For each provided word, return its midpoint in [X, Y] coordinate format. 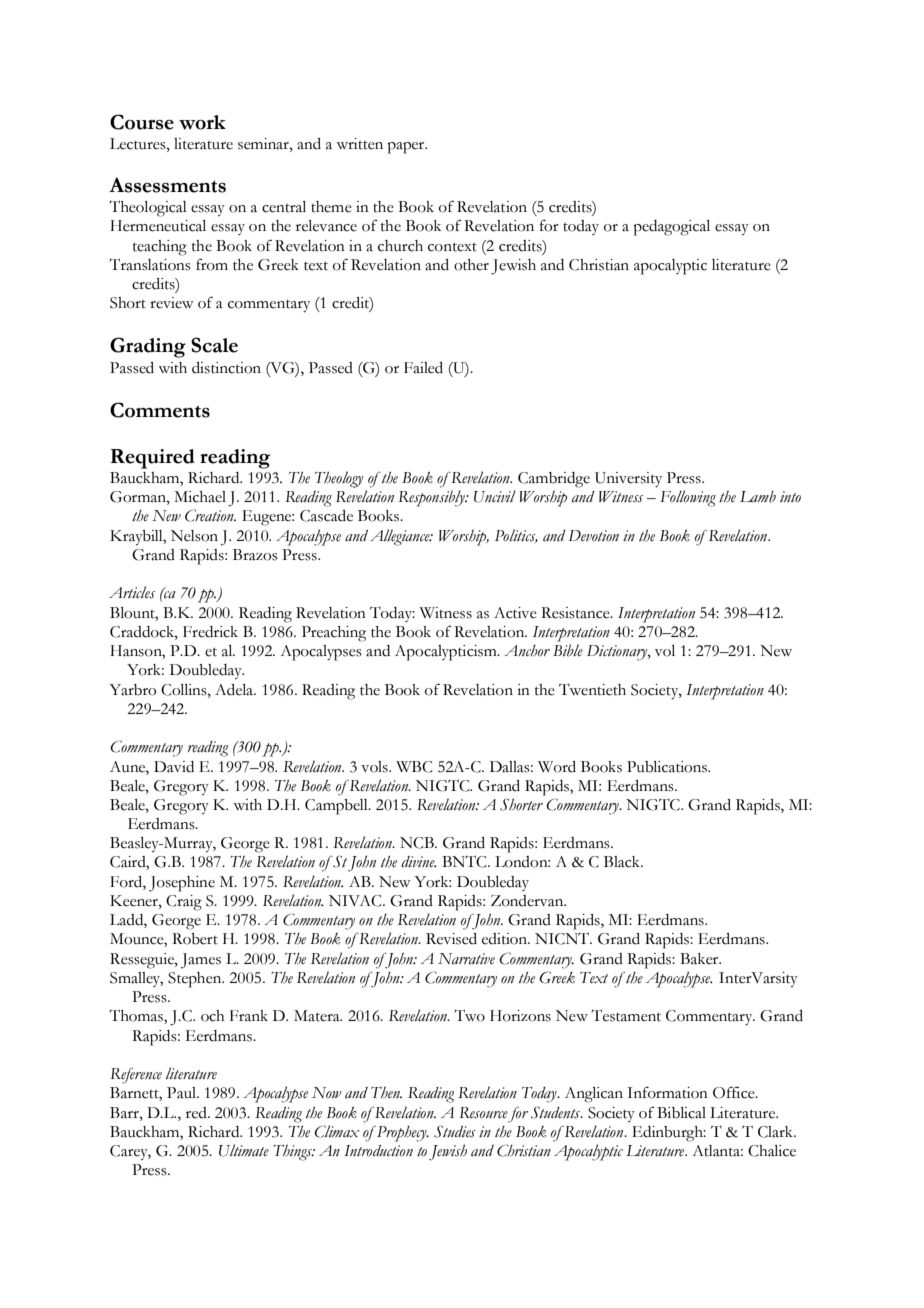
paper [407, 148]
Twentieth [592, 690]
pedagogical [671, 228]
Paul [183, 1093]
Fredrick [210, 632]
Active [515, 613]
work [202, 122]
